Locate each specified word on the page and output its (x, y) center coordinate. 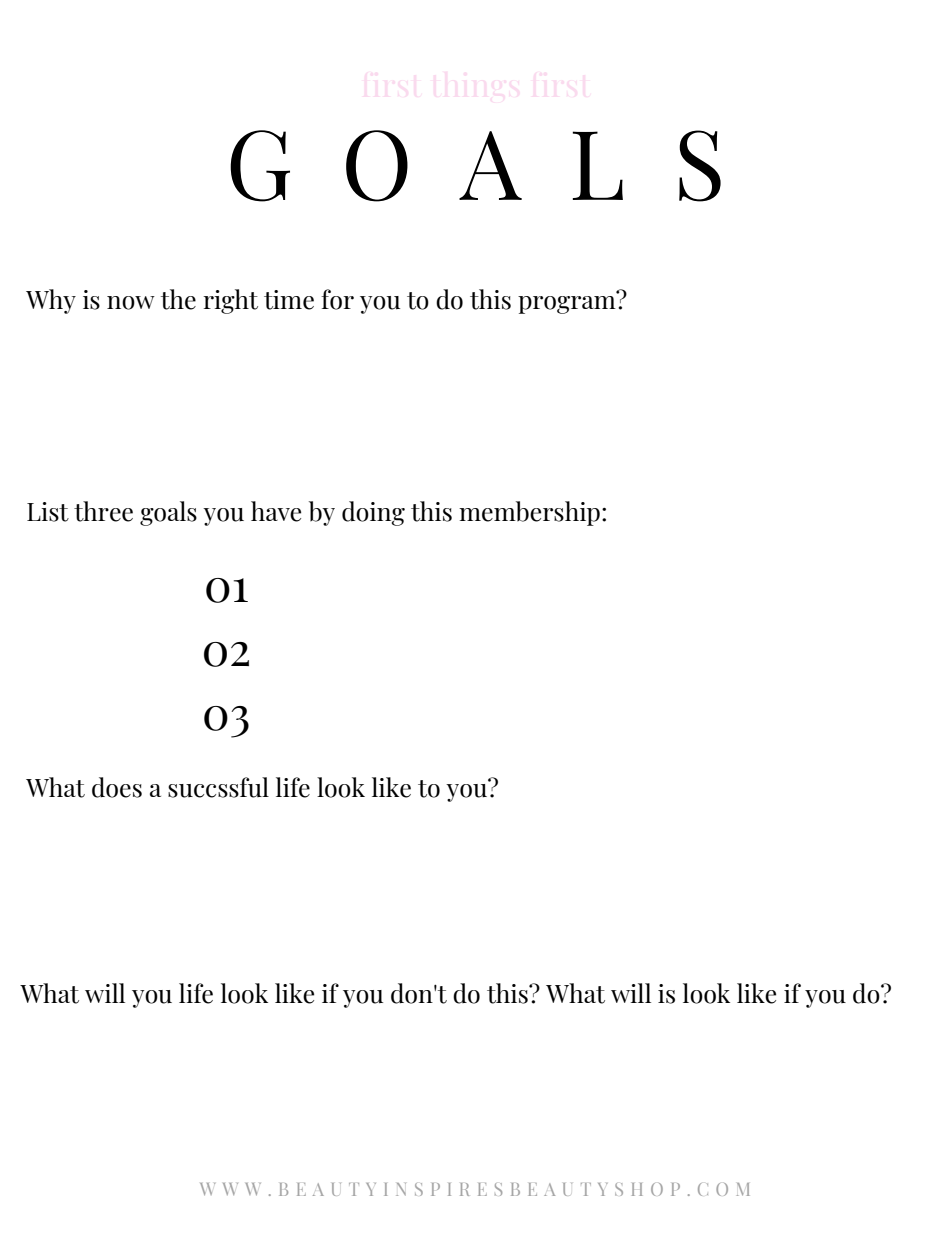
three (103, 511)
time (289, 300)
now (131, 303)
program (568, 303)
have (276, 511)
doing (373, 513)
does (117, 787)
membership (529, 513)
